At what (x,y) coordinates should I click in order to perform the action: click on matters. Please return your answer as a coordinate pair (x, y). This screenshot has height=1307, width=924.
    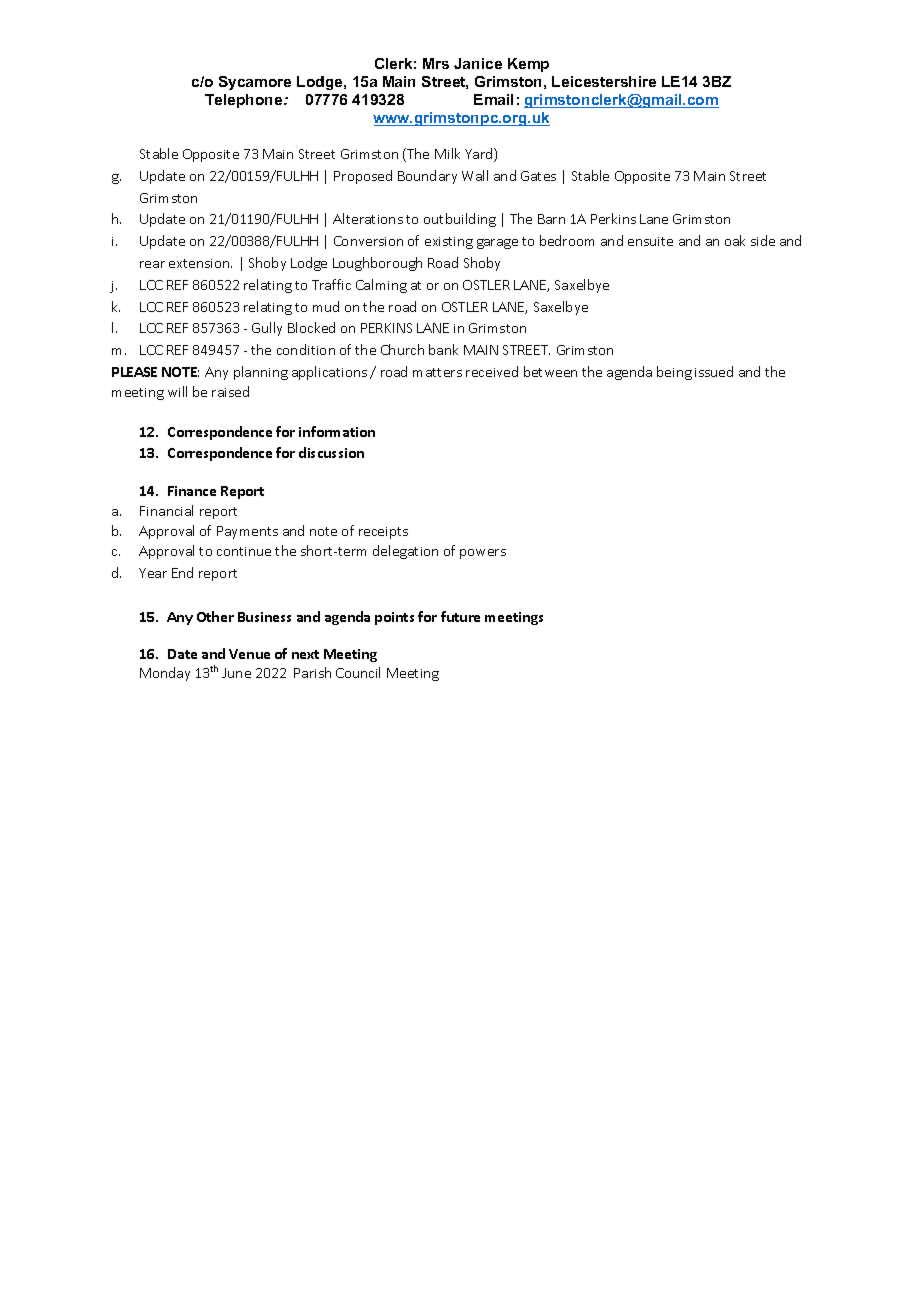
    Looking at the image, I should click on (437, 372).
